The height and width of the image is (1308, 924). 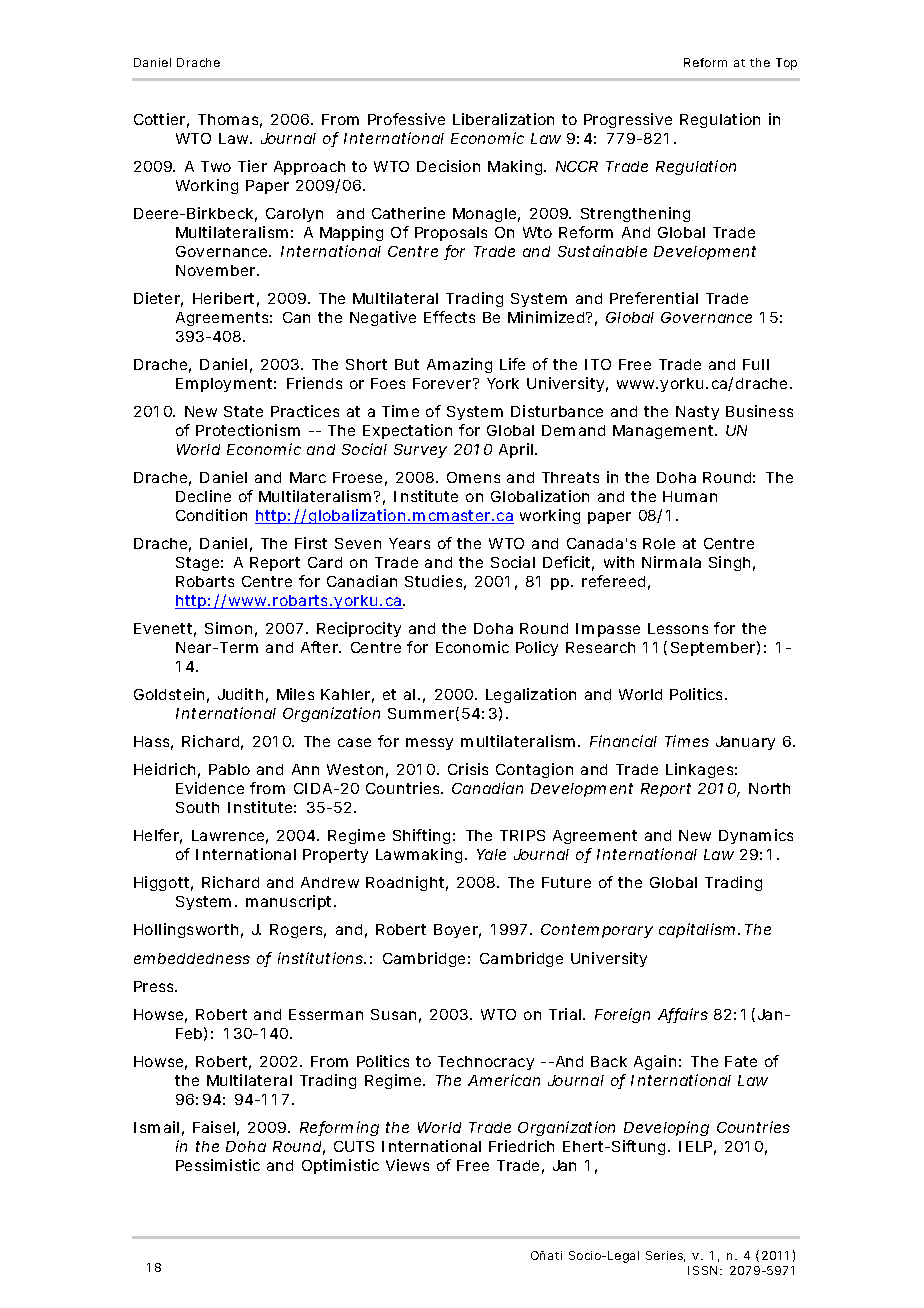 I want to click on Judith, so click(x=240, y=694).
